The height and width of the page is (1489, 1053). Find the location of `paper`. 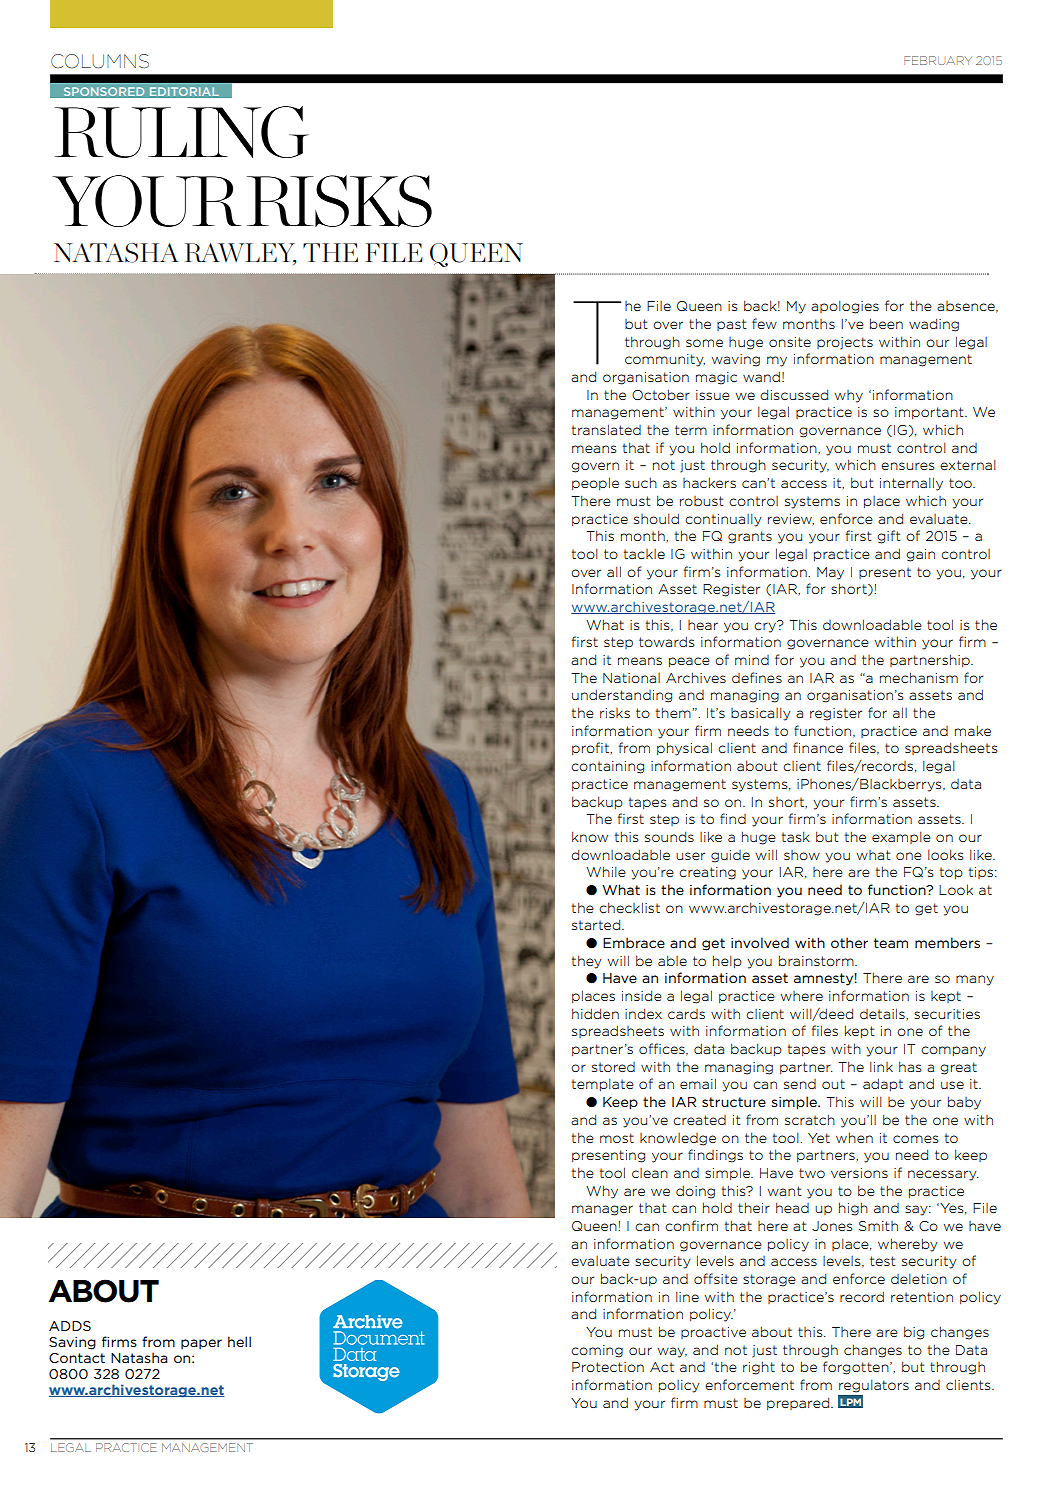

paper is located at coordinates (201, 1344).
